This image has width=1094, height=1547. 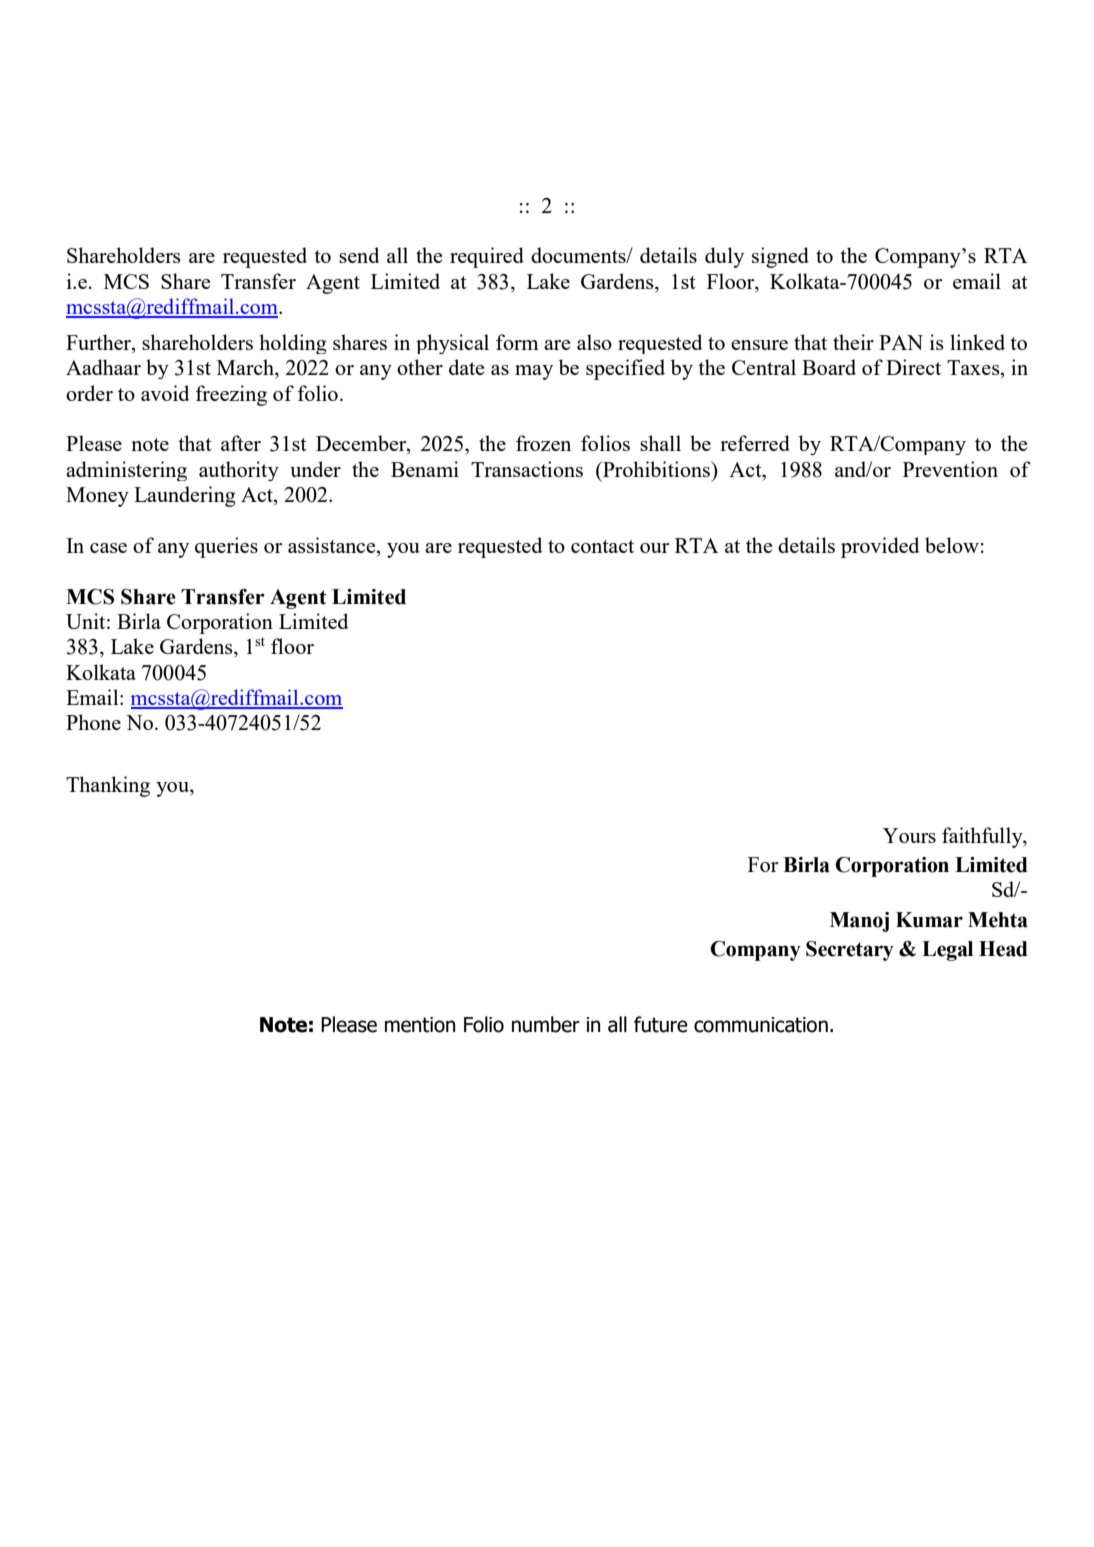 I want to click on send, so click(x=359, y=255).
